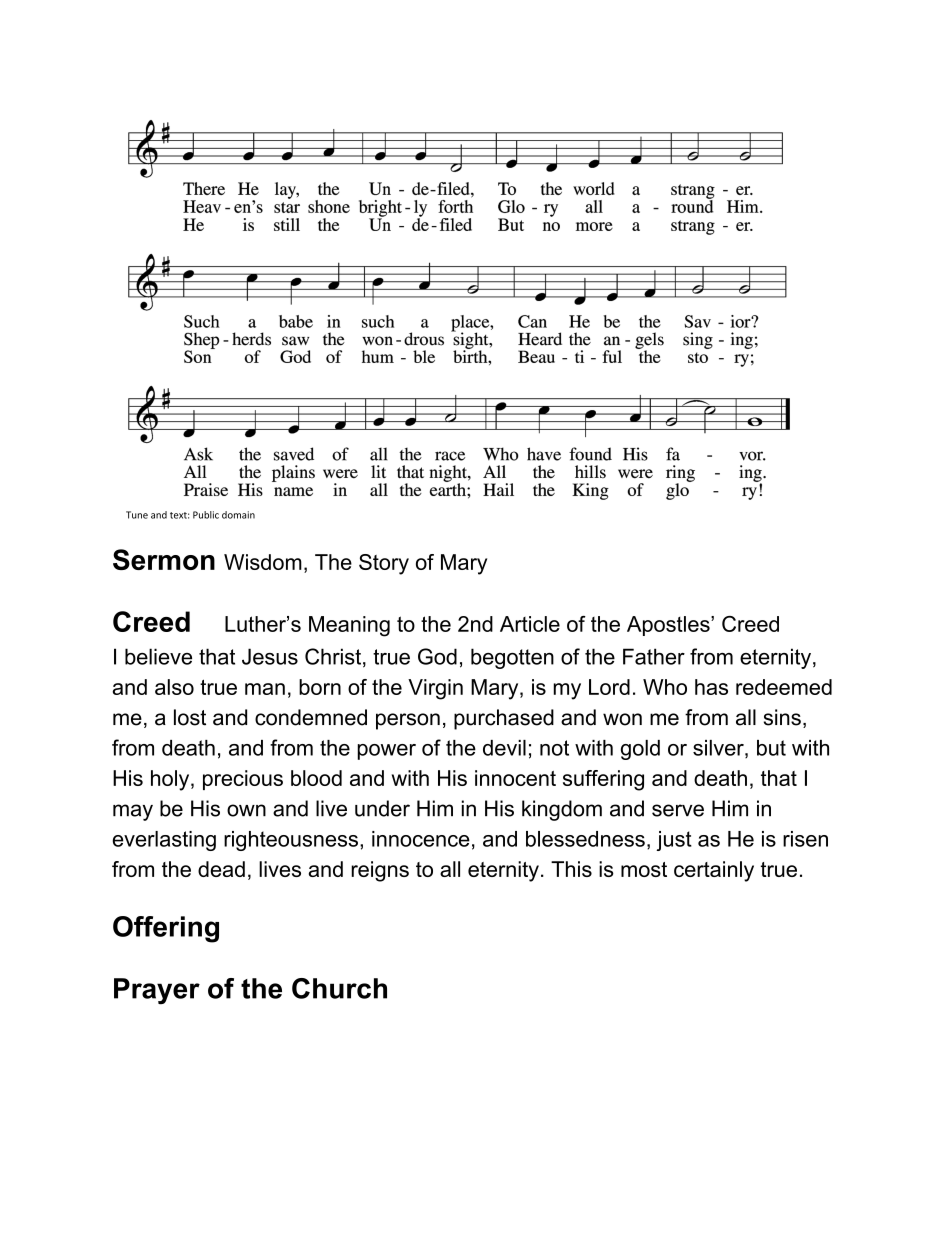 This screenshot has width=952, height=1233. I want to click on Prayer, so click(157, 991).
